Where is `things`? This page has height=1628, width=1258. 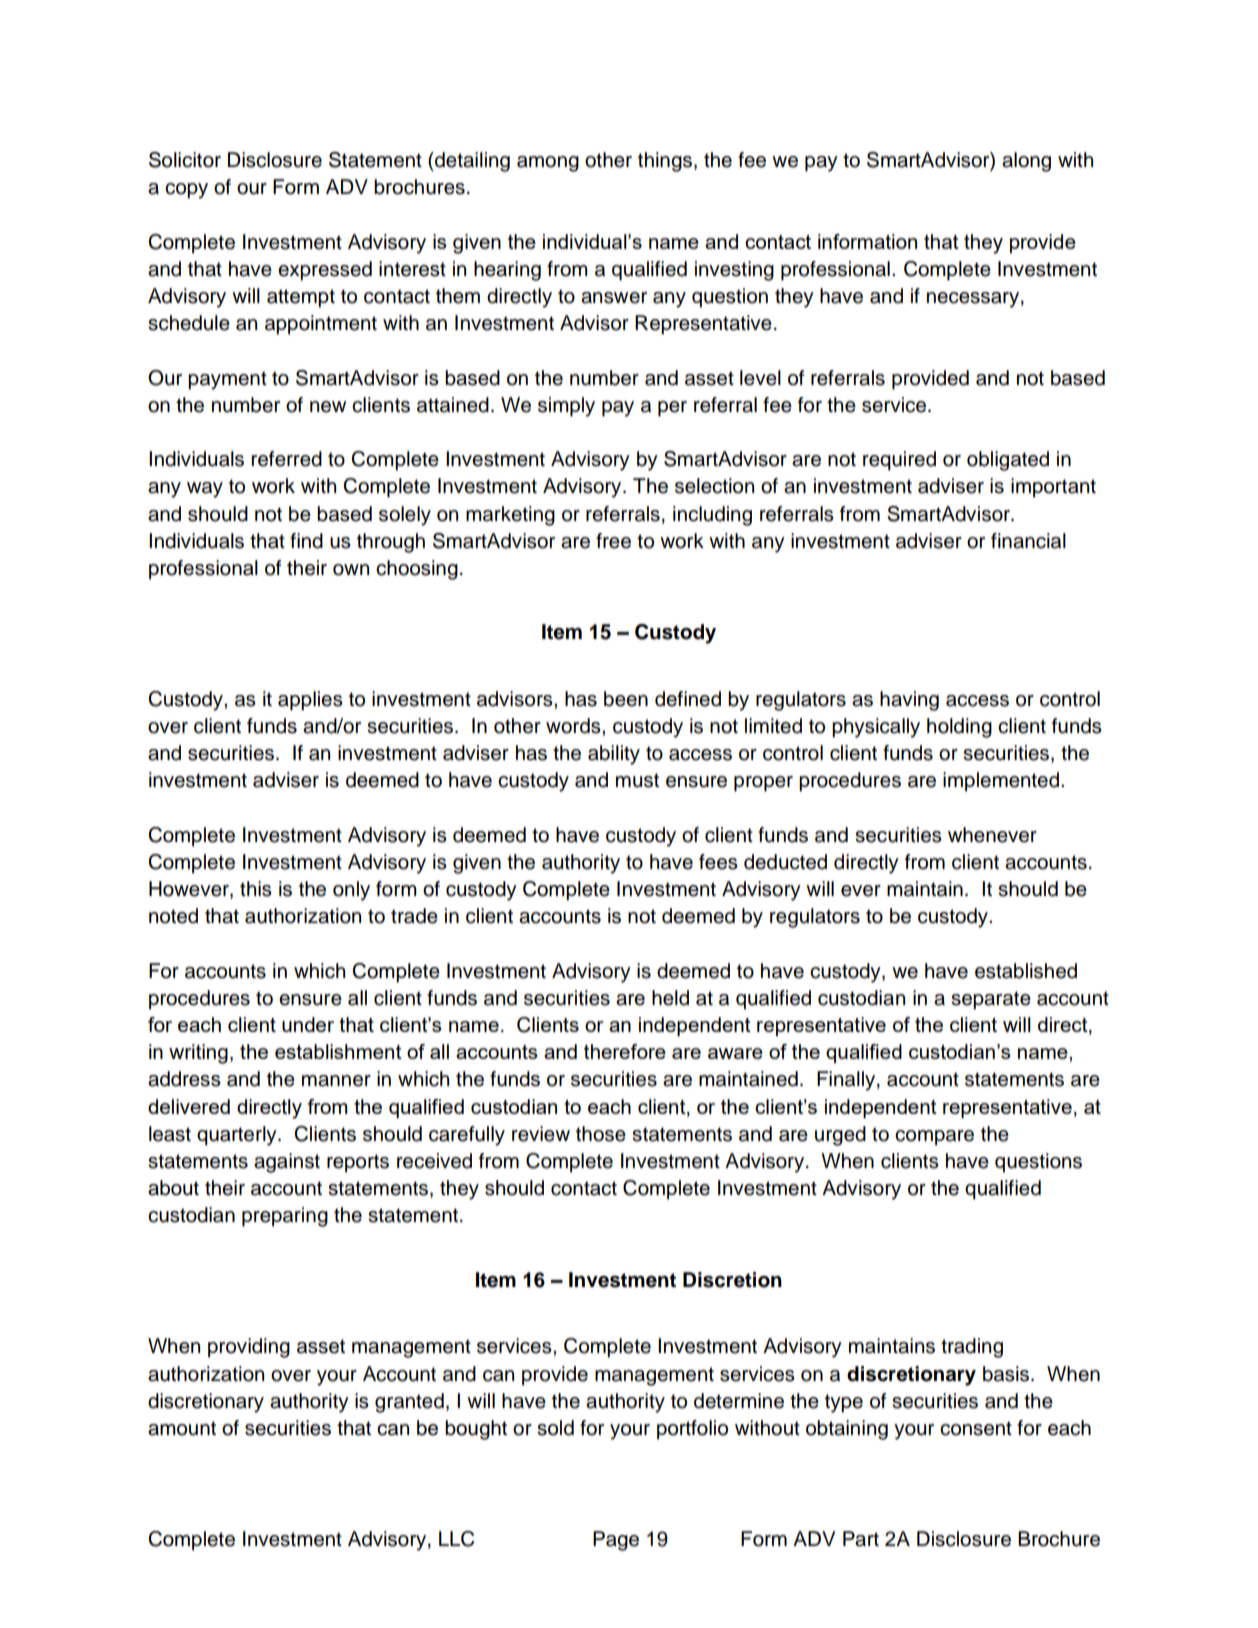
things is located at coordinates (665, 162).
